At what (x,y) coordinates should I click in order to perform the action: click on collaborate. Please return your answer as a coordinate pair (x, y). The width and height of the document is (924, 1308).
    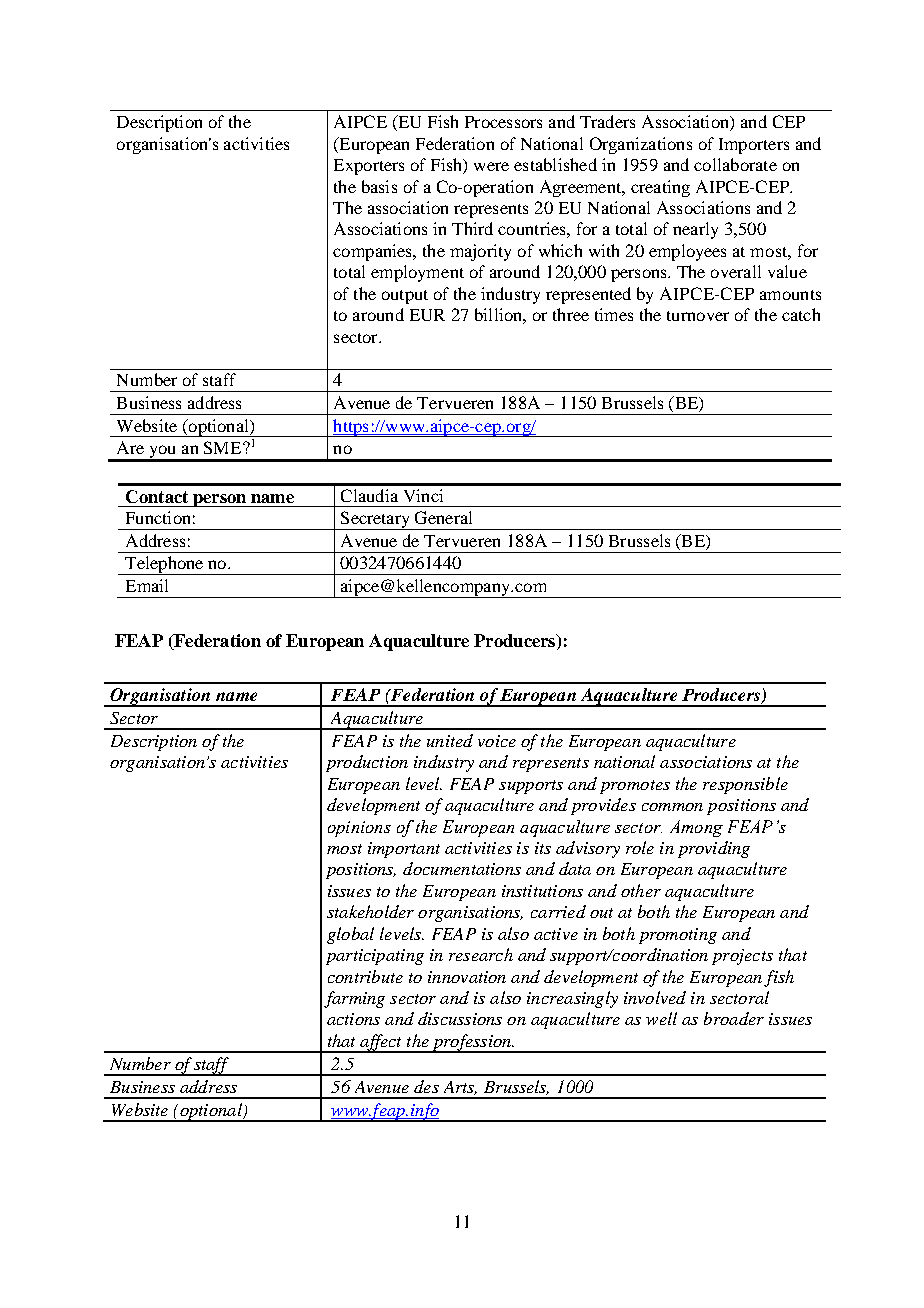
    Looking at the image, I should click on (735, 164).
